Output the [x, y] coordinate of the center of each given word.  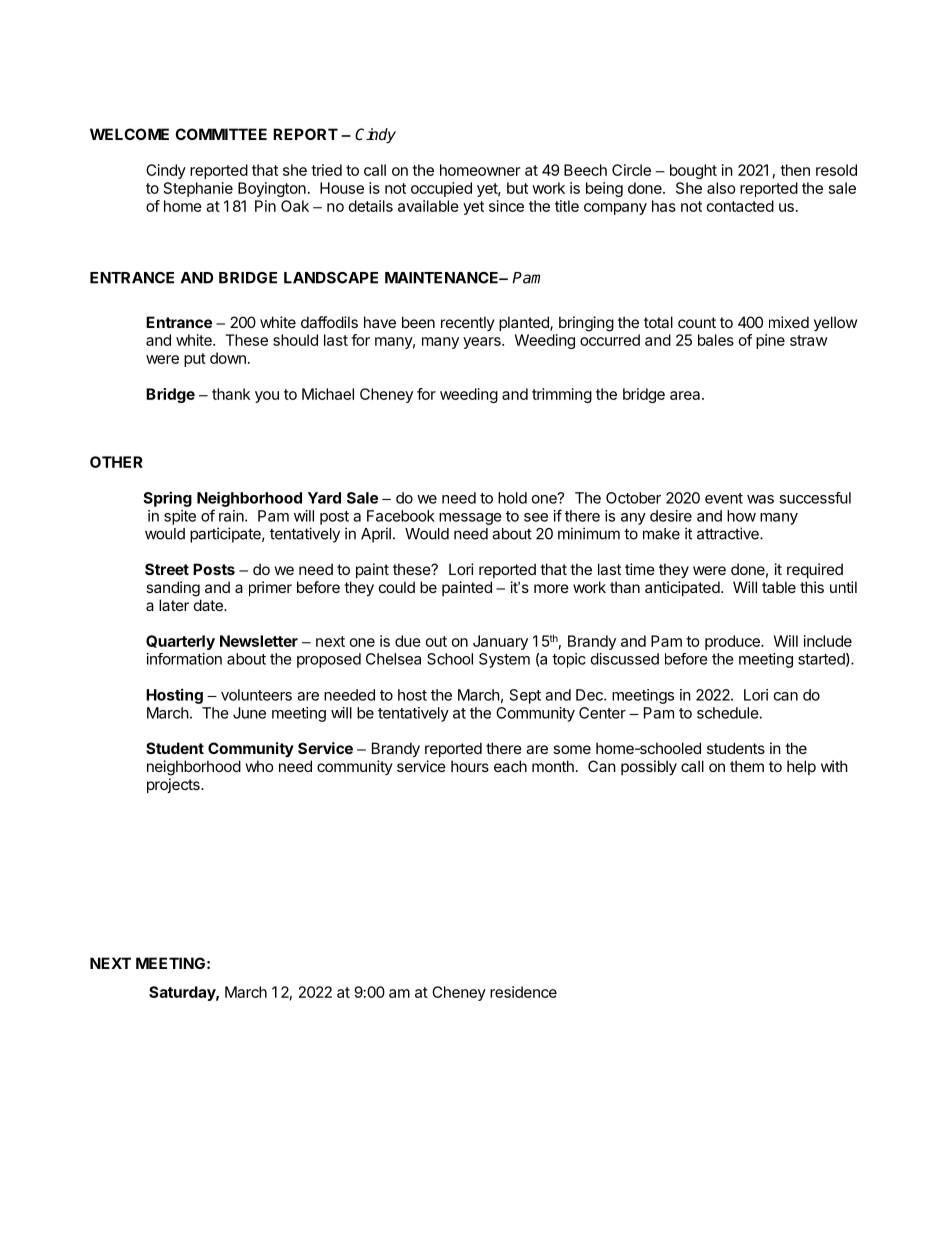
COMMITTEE [221, 134]
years [483, 343]
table [779, 587]
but [517, 188]
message [470, 519]
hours [470, 766]
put [195, 360]
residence [523, 992]
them [747, 766]
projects [174, 785]
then [795, 170]
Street [167, 569]
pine [770, 341]
